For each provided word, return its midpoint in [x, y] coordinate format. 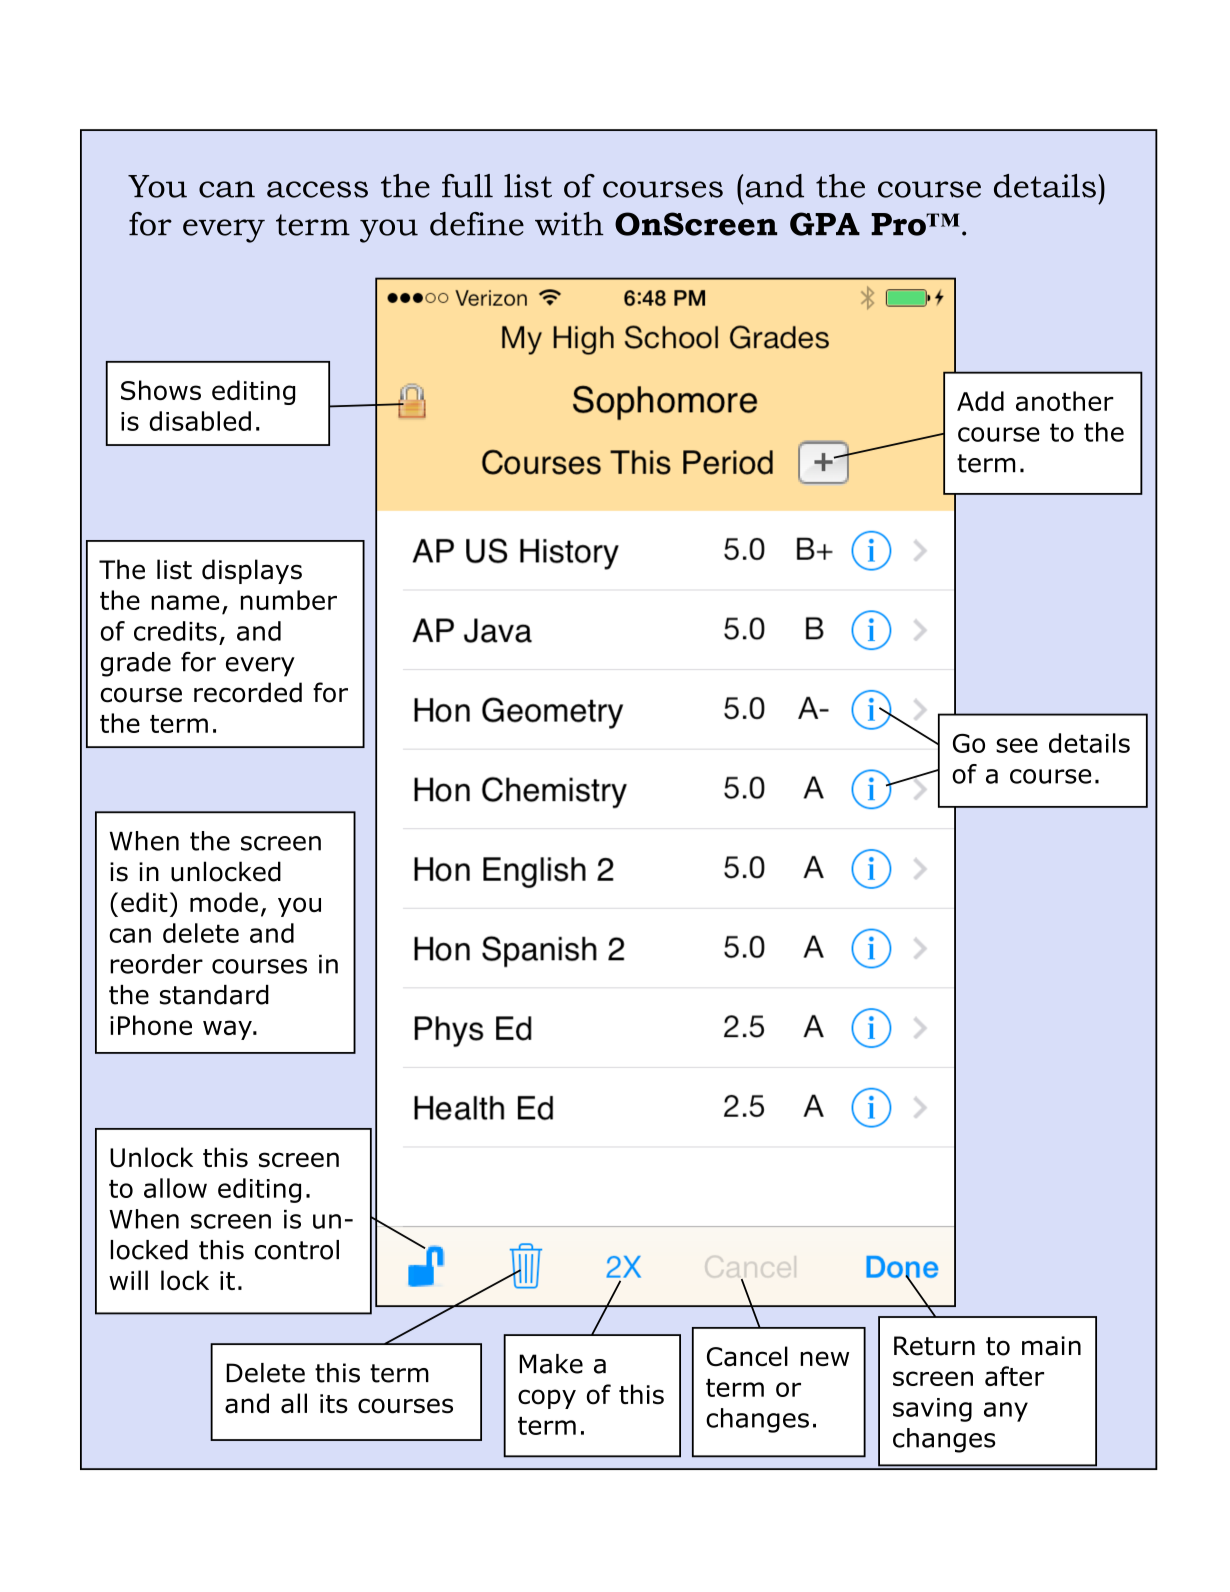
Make [551, 1364]
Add [980, 401]
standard [214, 995]
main [1051, 1346]
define [477, 224]
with [569, 224]
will [128, 1280]
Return [934, 1346]
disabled [200, 421]
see [1017, 745]
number [289, 600]
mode [224, 902]
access [317, 189]
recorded [248, 692]
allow [175, 1188]
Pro [899, 224]
